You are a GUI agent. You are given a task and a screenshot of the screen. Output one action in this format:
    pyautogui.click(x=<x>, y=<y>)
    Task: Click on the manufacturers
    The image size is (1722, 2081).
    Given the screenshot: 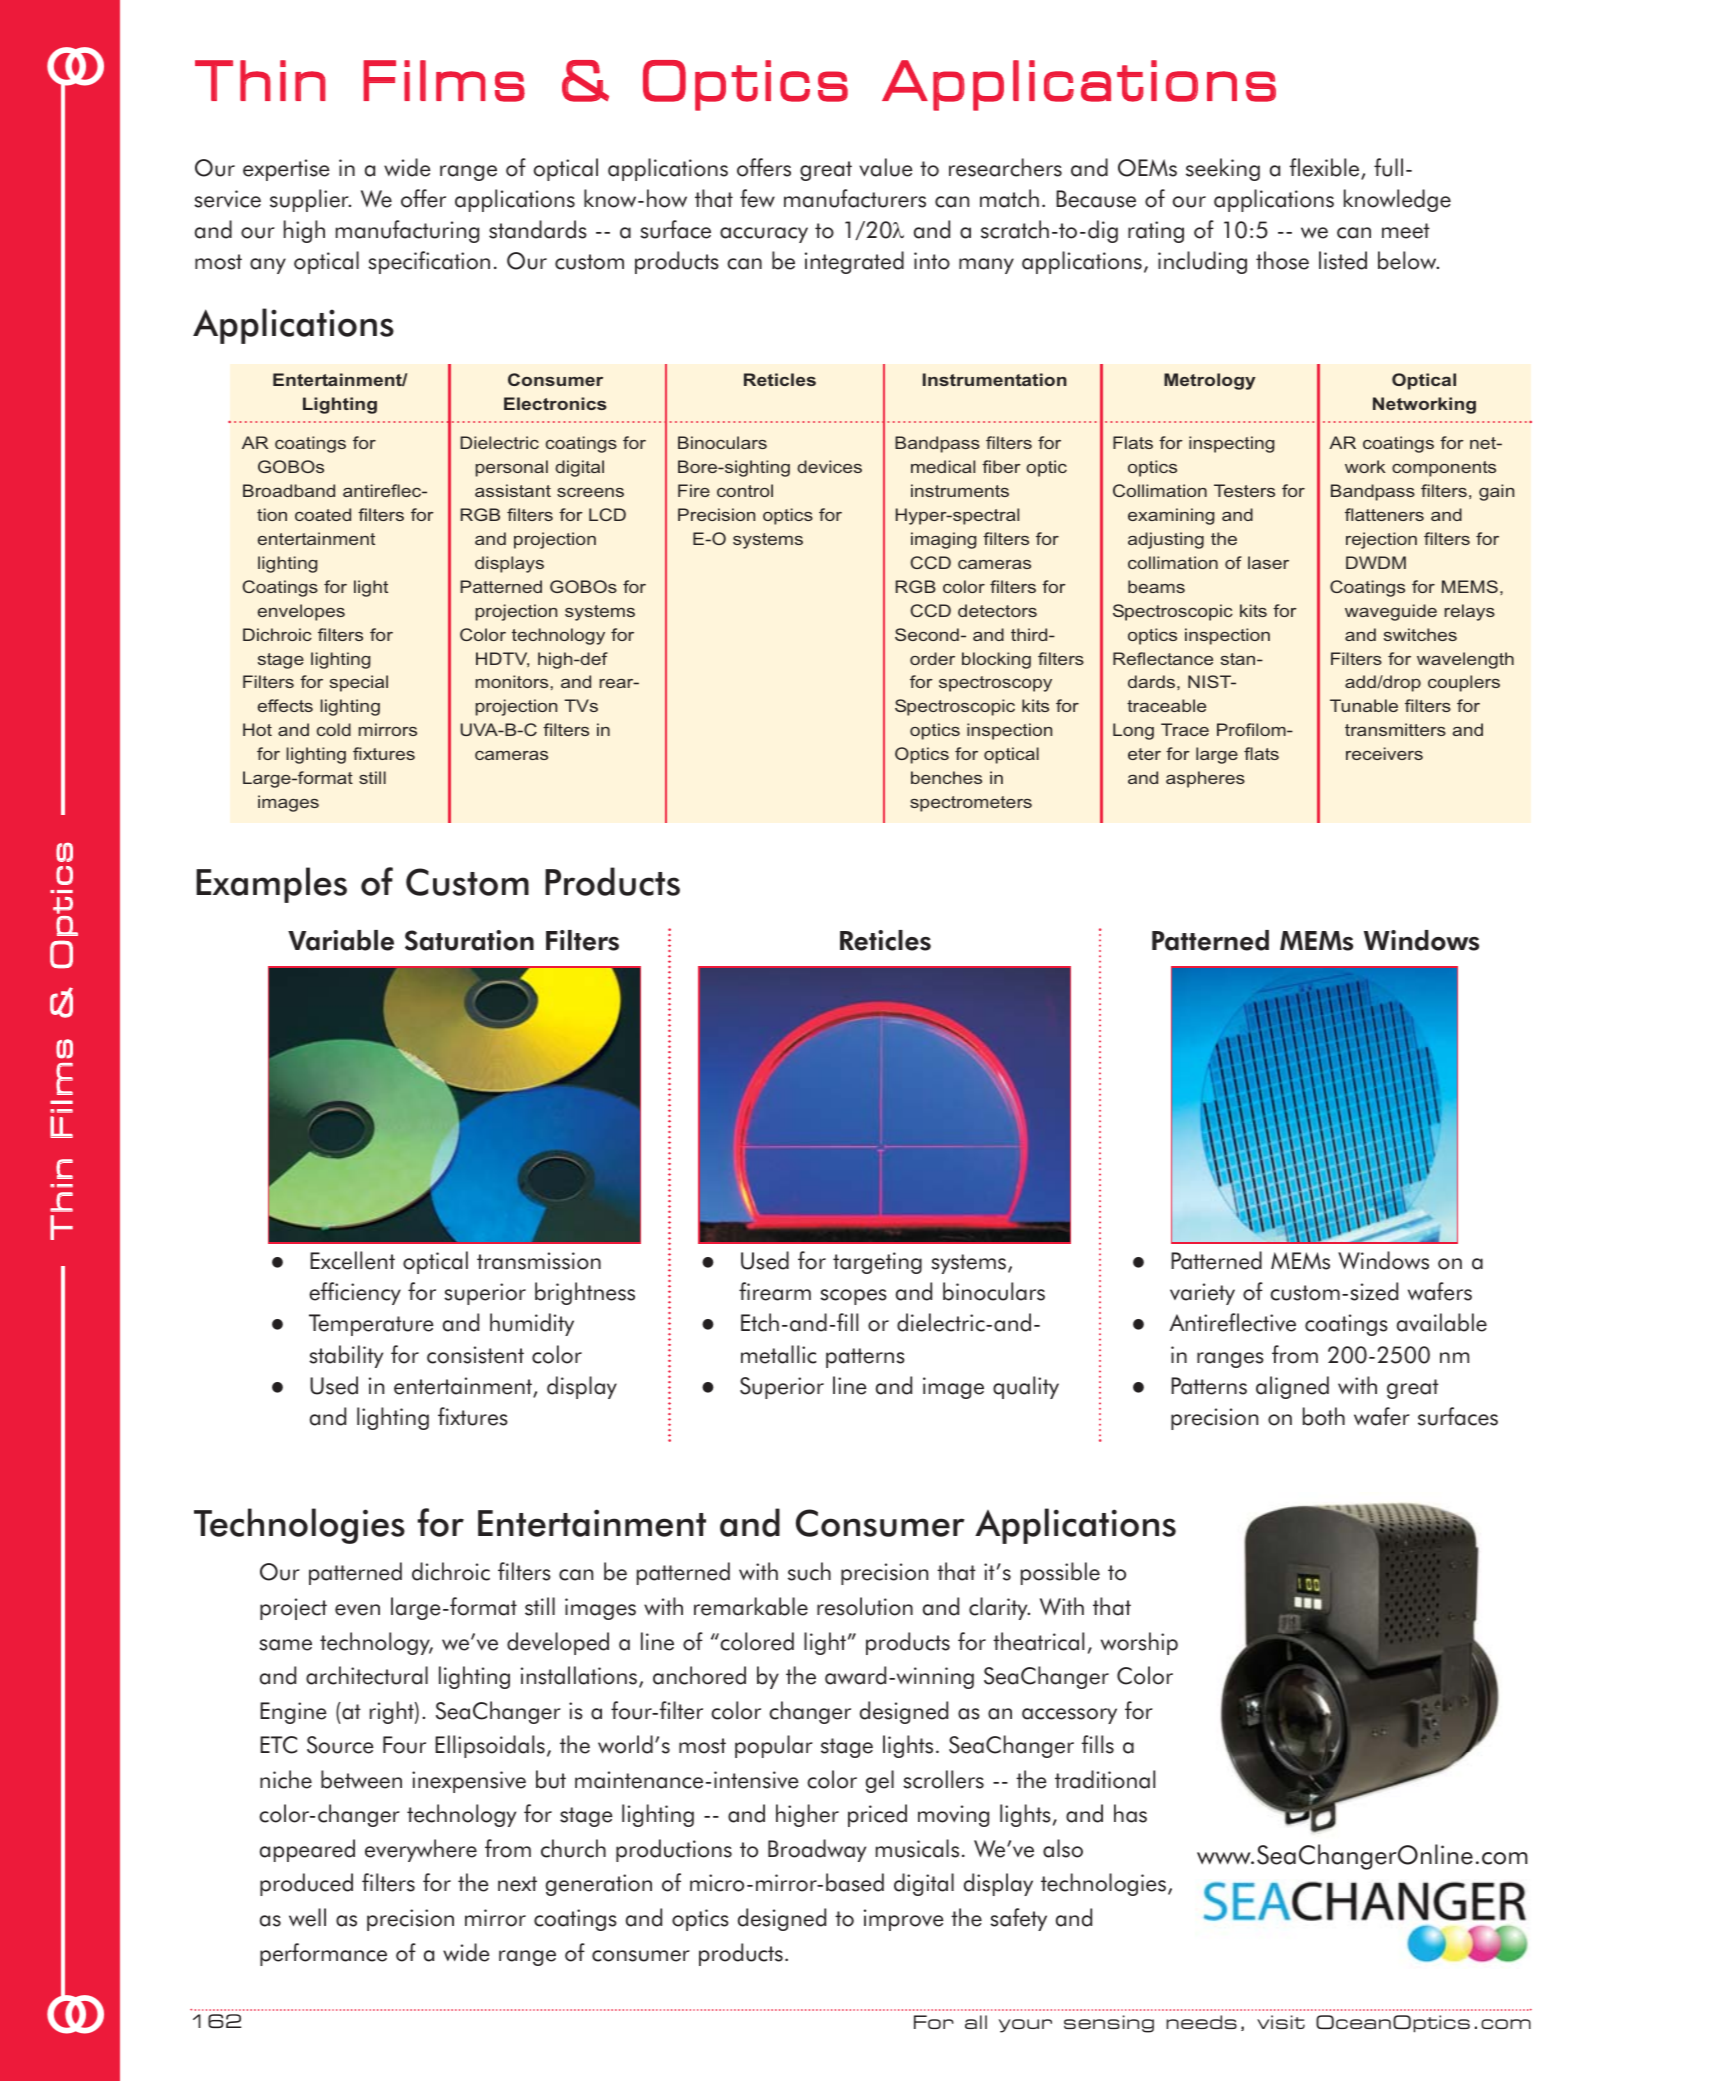 What is the action you would take?
    pyautogui.click(x=855, y=198)
